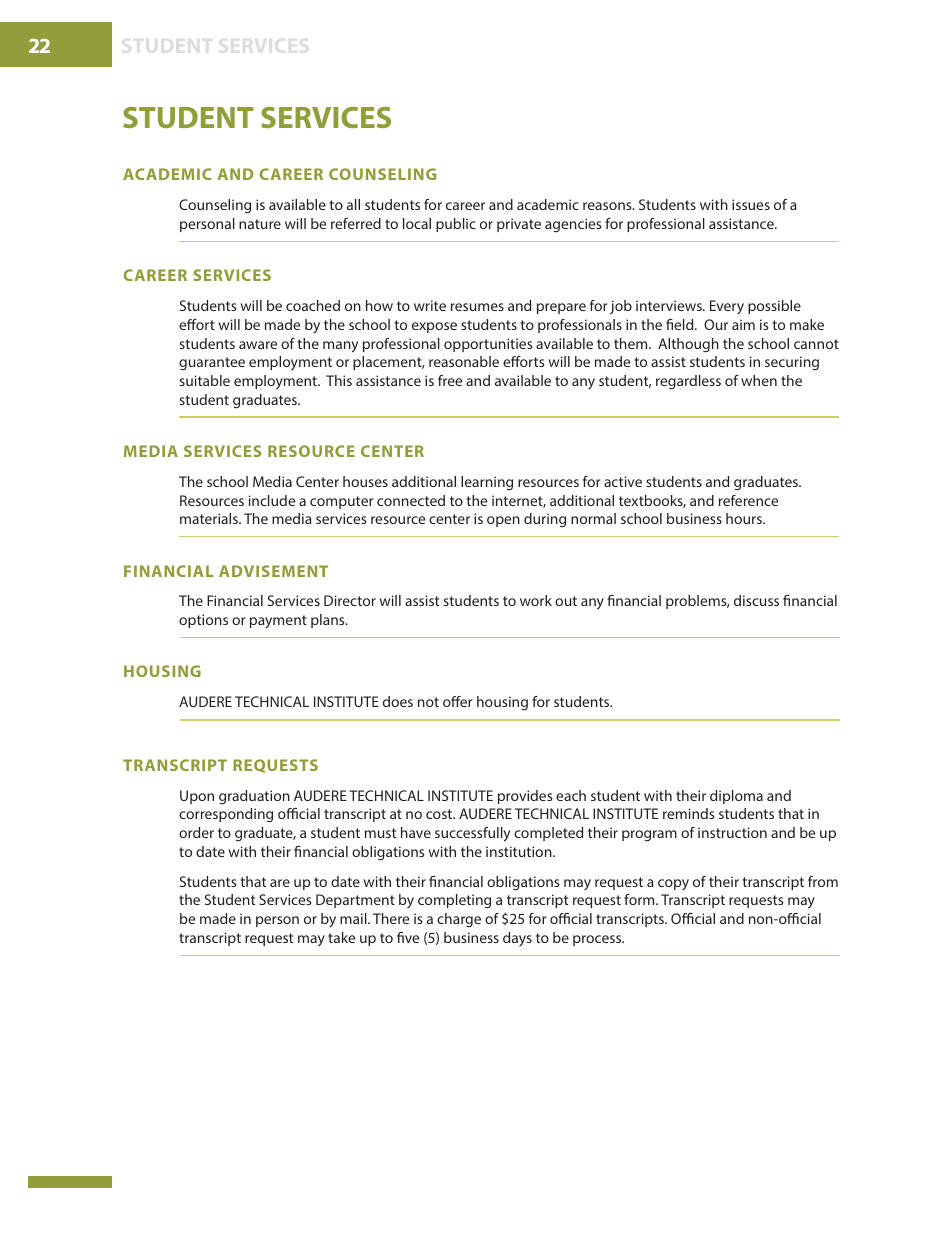  What do you see at coordinates (536, 600) in the document?
I see `work` at bounding box center [536, 600].
